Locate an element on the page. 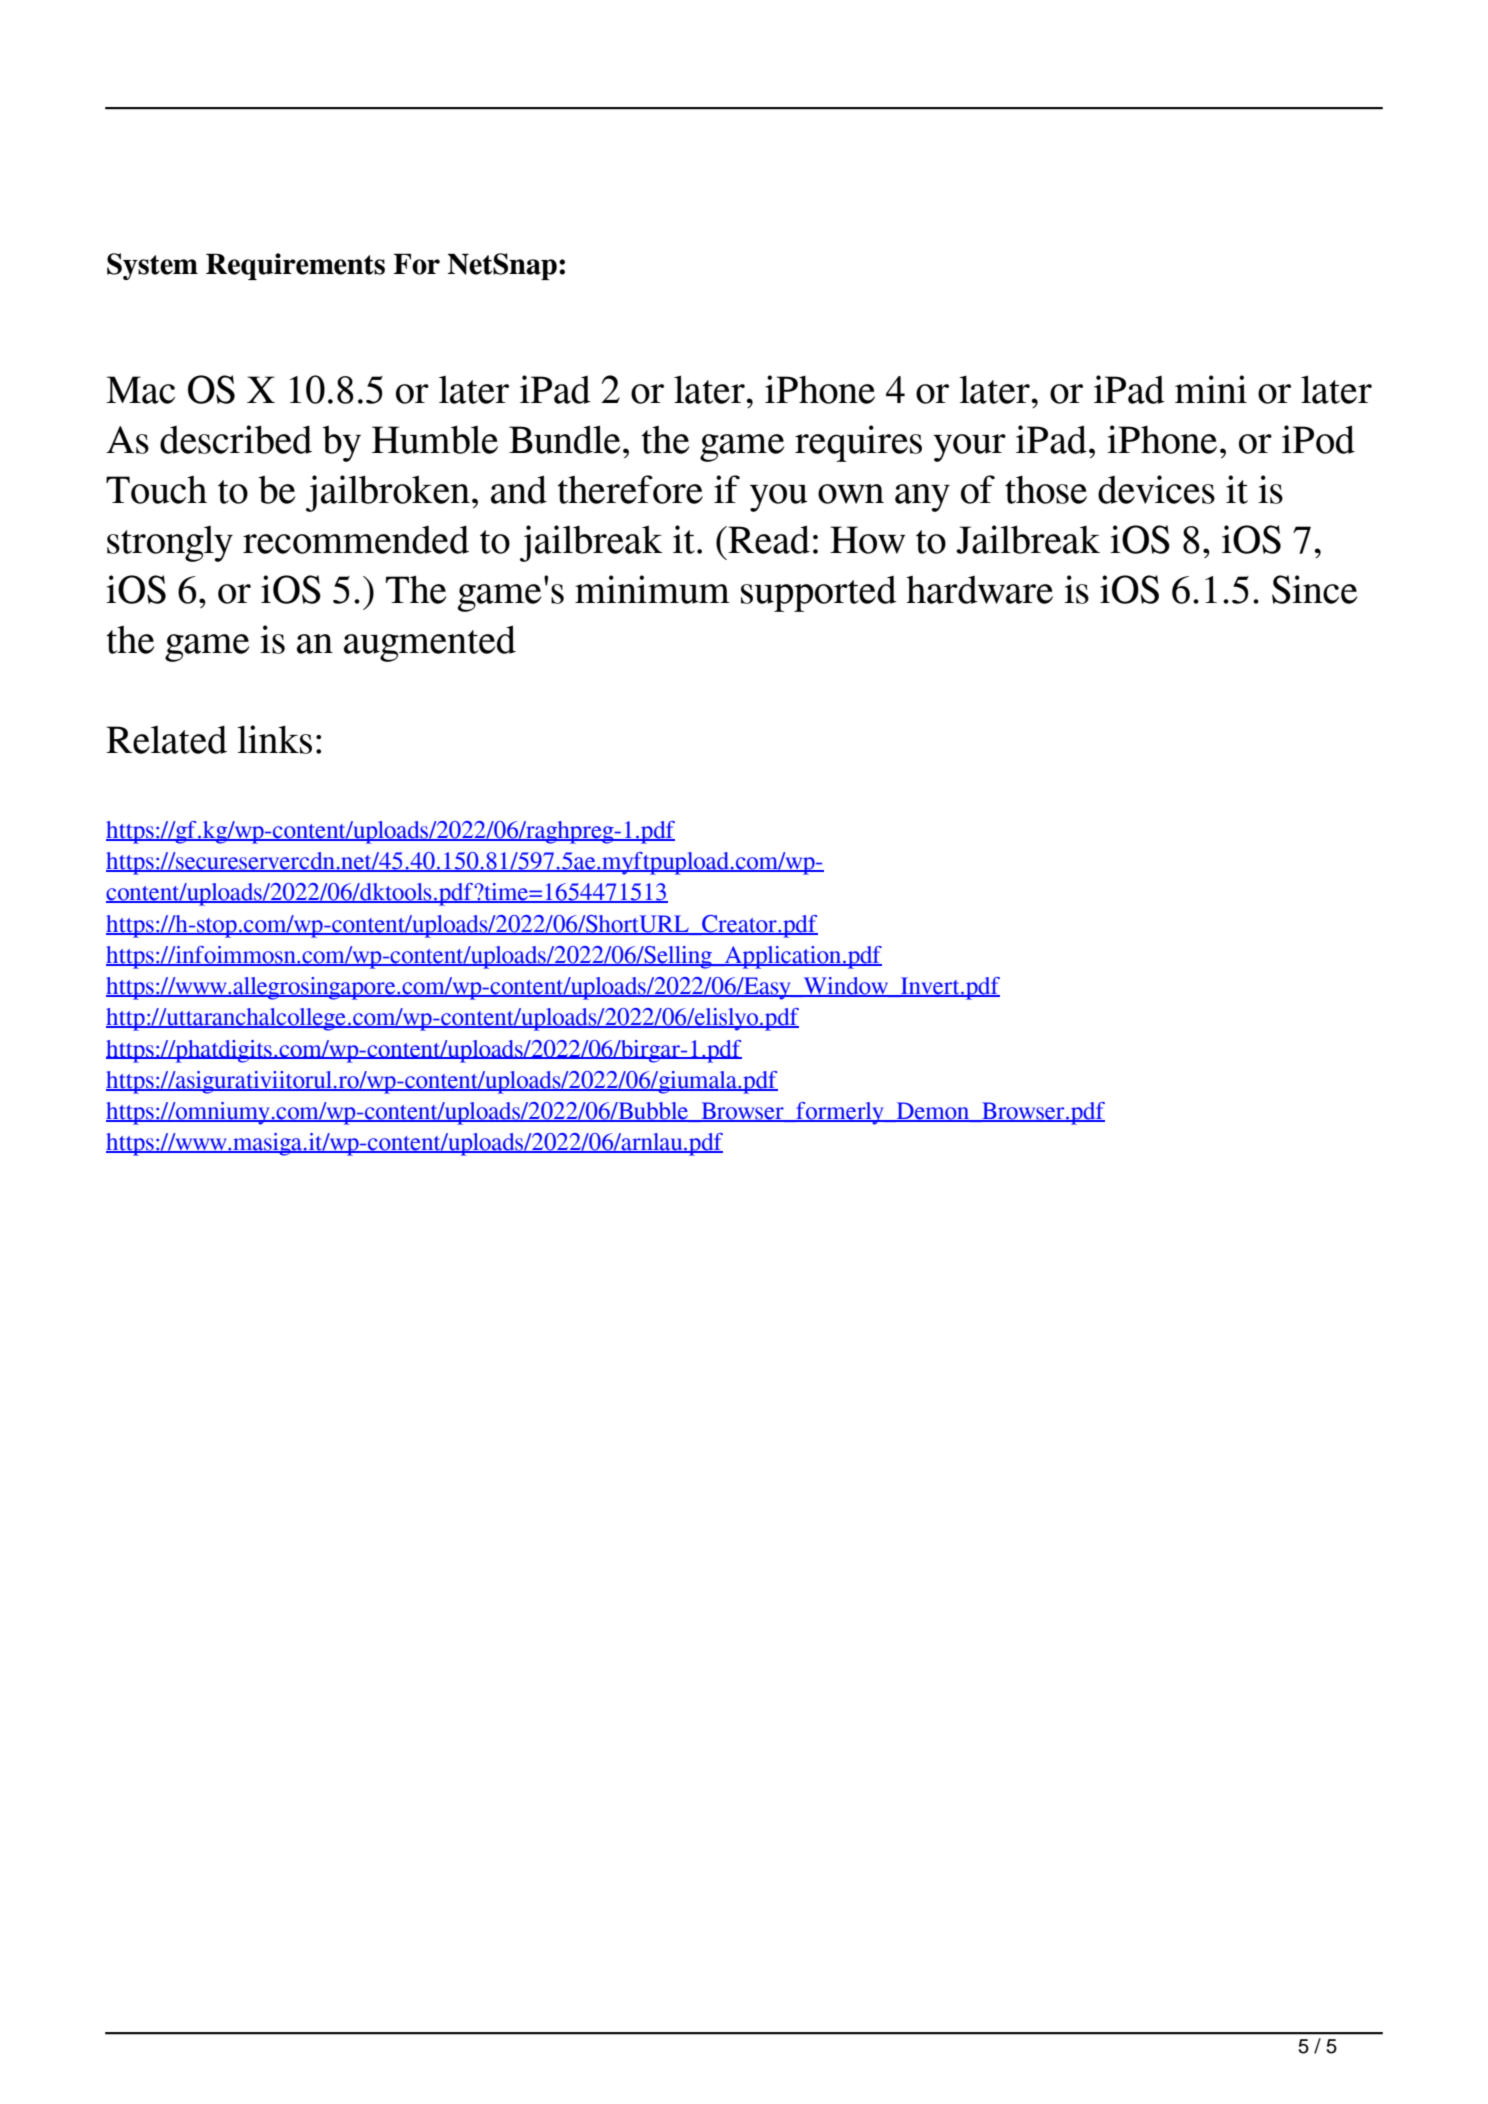  Requirements is located at coordinates (295, 266).
